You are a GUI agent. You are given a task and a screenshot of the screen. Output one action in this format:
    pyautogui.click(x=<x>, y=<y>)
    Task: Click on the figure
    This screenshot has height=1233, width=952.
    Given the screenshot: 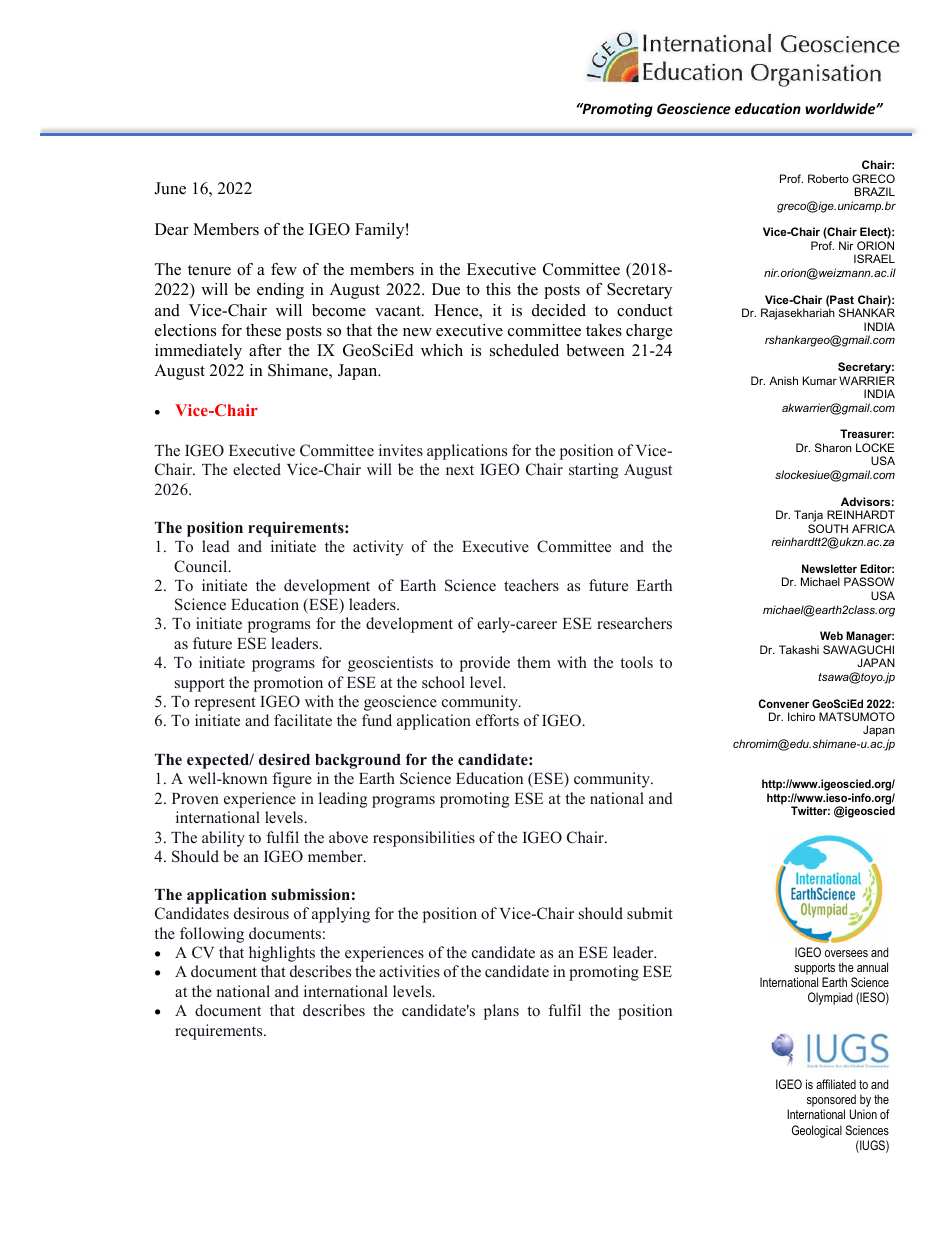 What is the action you would take?
    pyautogui.click(x=292, y=780)
